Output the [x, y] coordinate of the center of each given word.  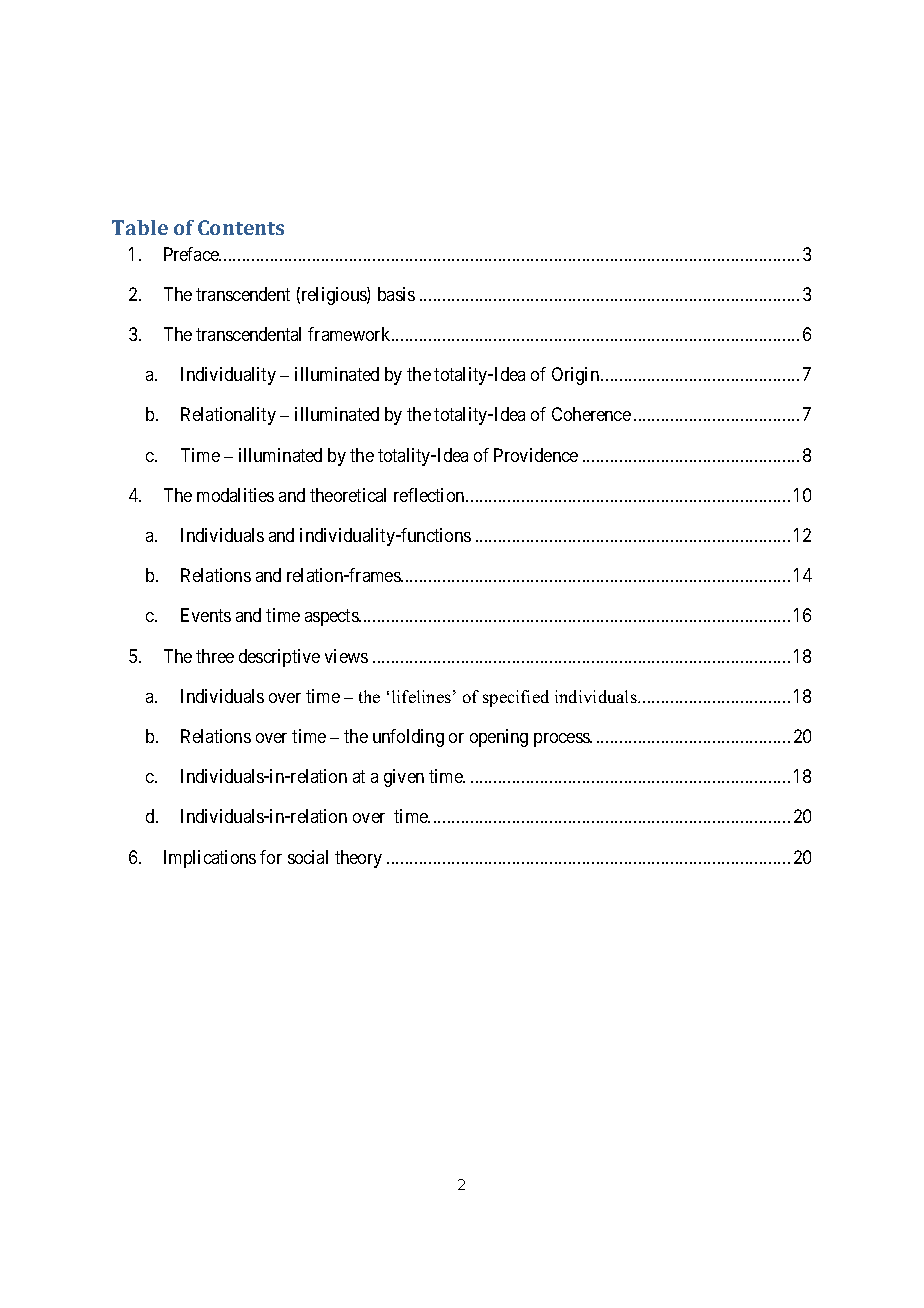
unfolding [408, 738]
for [271, 857]
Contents [241, 227]
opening [499, 738]
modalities [235, 495]
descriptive [279, 658]
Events [206, 615]
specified [516, 698]
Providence [536, 455]
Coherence [591, 414]
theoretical [348, 495]
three [215, 656]
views [346, 656]
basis [396, 294]
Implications [210, 859]
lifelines [421, 696]
